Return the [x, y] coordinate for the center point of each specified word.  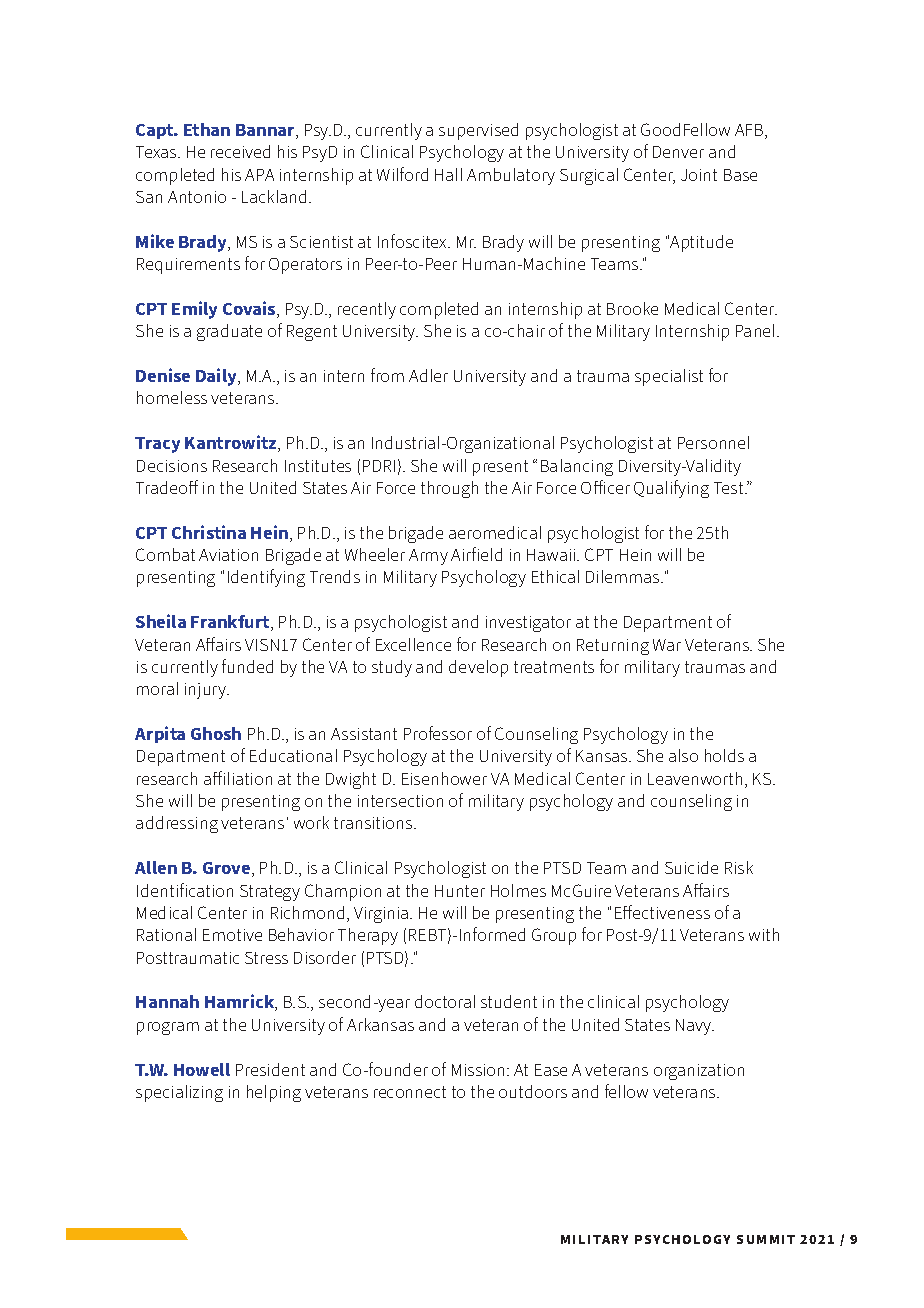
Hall [448, 174]
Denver [678, 152]
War [667, 645]
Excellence [413, 644]
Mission [480, 1070]
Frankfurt [231, 623]
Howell [202, 1069]
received [240, 151]
